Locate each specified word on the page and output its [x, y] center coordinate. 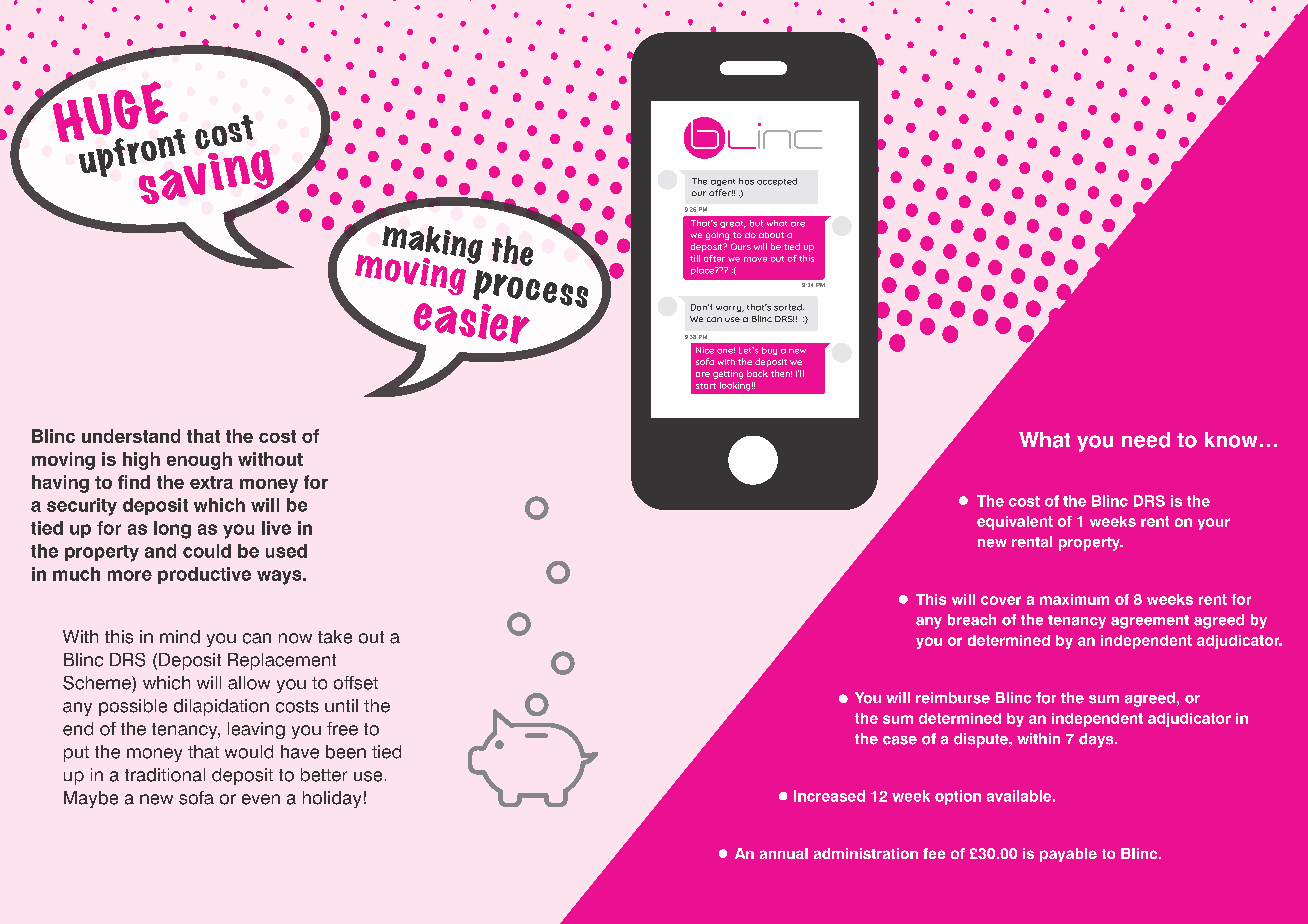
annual [784, 853]
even [261, 799]
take [335, 637]
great [733, 224]
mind [180, 637]
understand [131, 436]
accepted [777, 182]
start [706, 386]
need [1146, 440]
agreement [1150, 622]
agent [723, 182]
